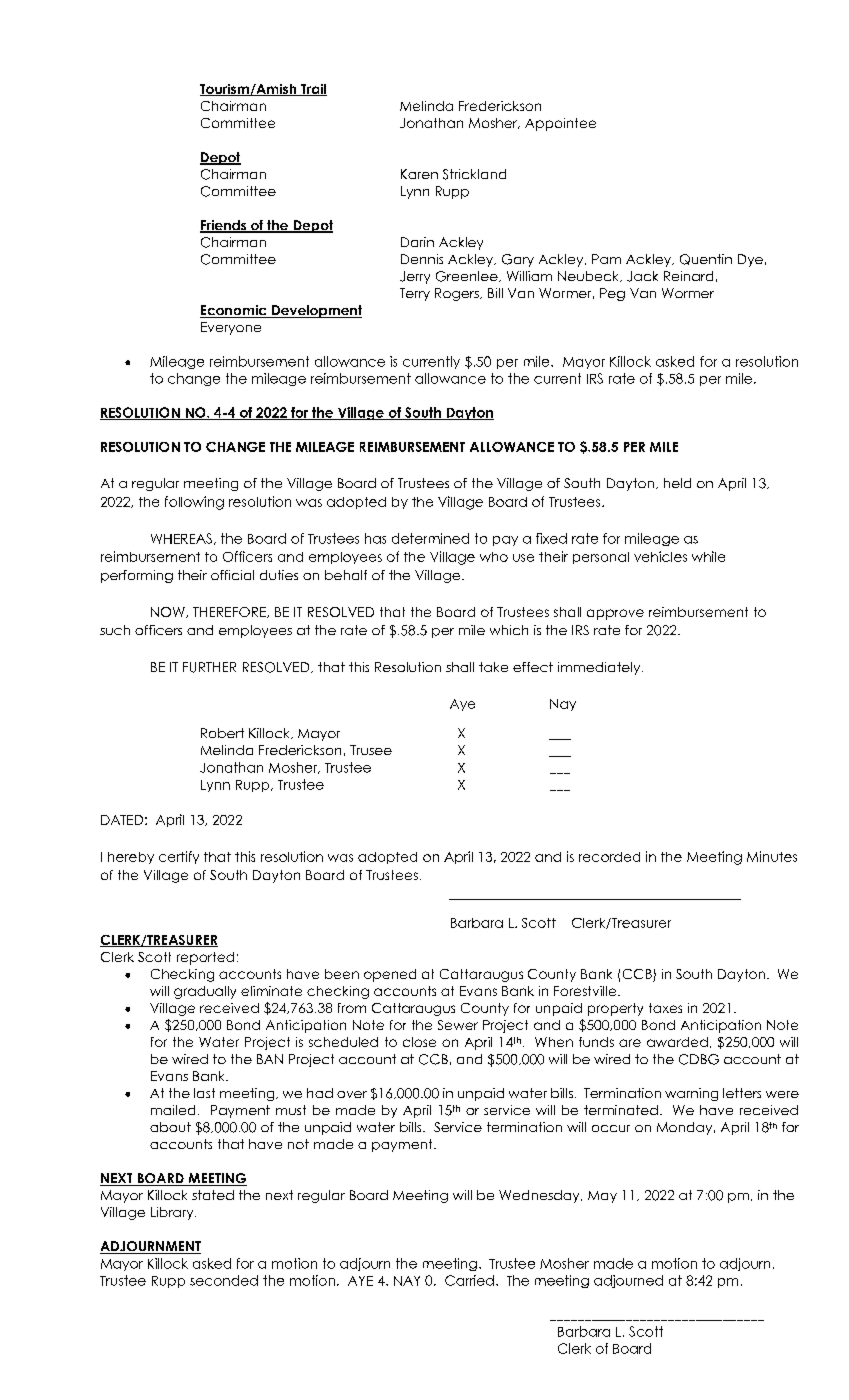 The width and height of the screenshot is (849, 1400). What do you see at coordinates (173, 1213) in the screenshot?
I see `Library` at bounding box center [173, 1213].
